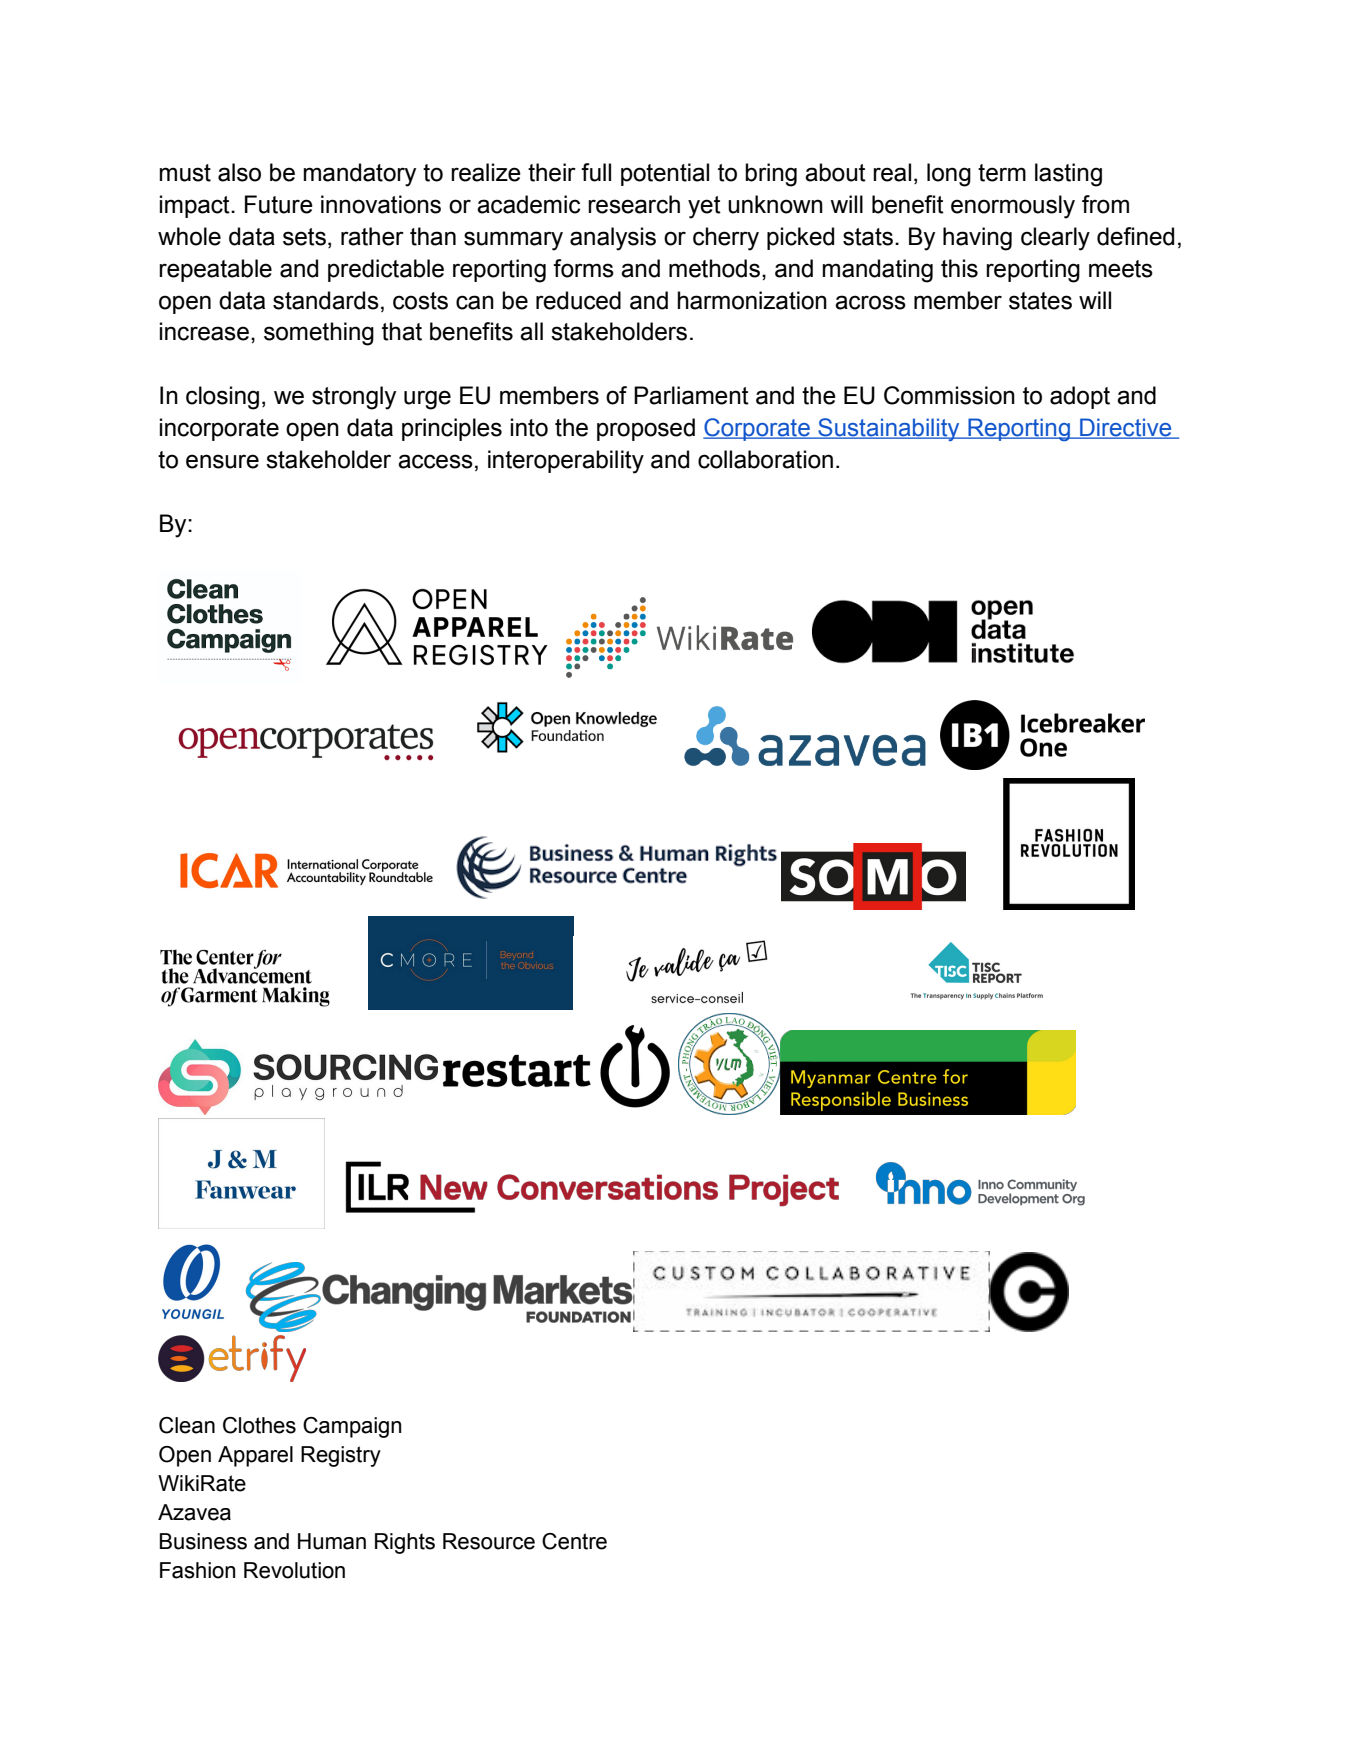  I want to click on Future, so click(279, 204).
